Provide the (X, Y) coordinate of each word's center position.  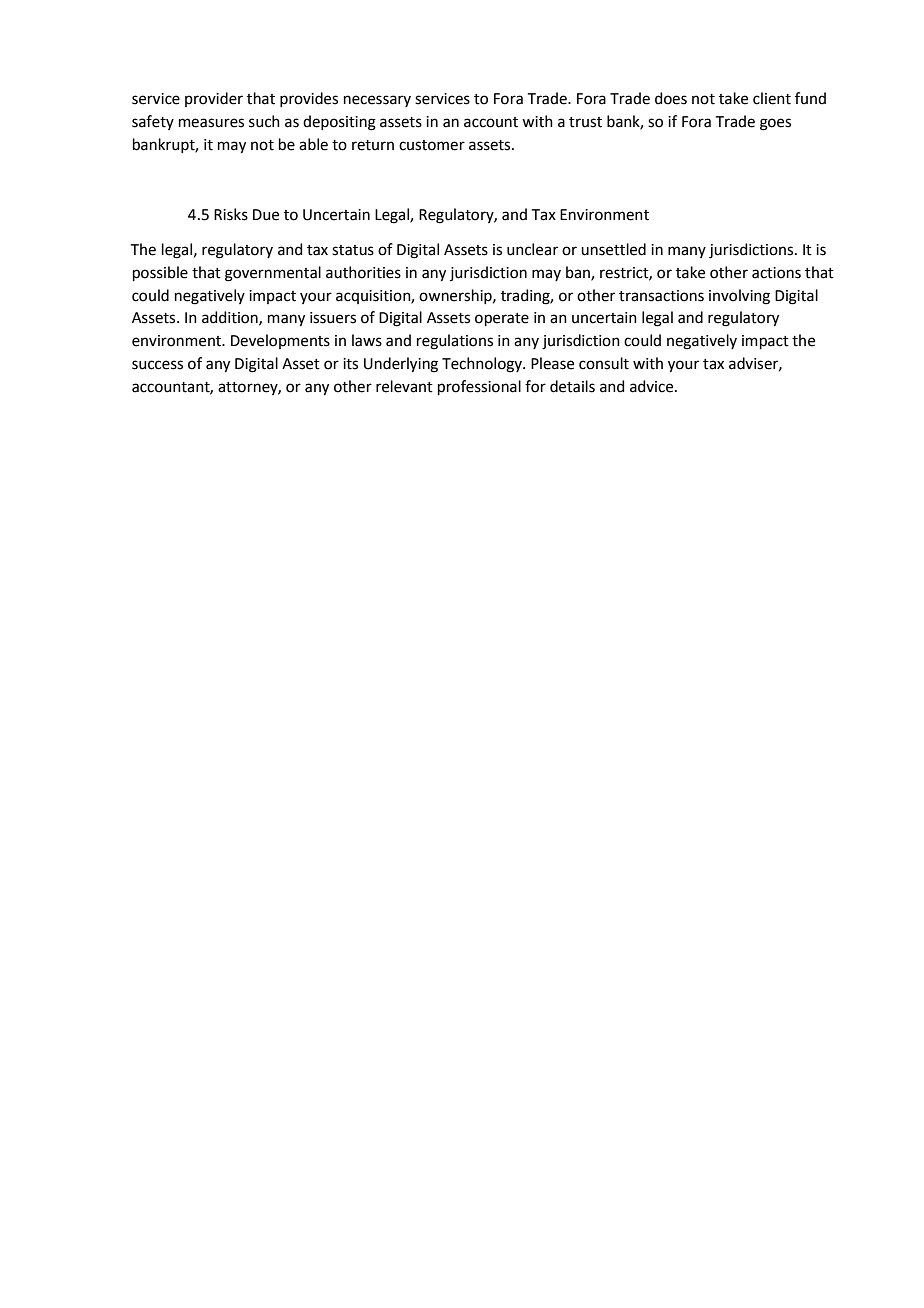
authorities (363, 272)
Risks (231, 214)
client (772, 98)
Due (266, 215)
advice (653, 386)
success (157, 365)
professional (479, 388)
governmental (273, 274)
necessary (377, 101)
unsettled (613, 249)
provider (214, 99)
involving (739, 297)
